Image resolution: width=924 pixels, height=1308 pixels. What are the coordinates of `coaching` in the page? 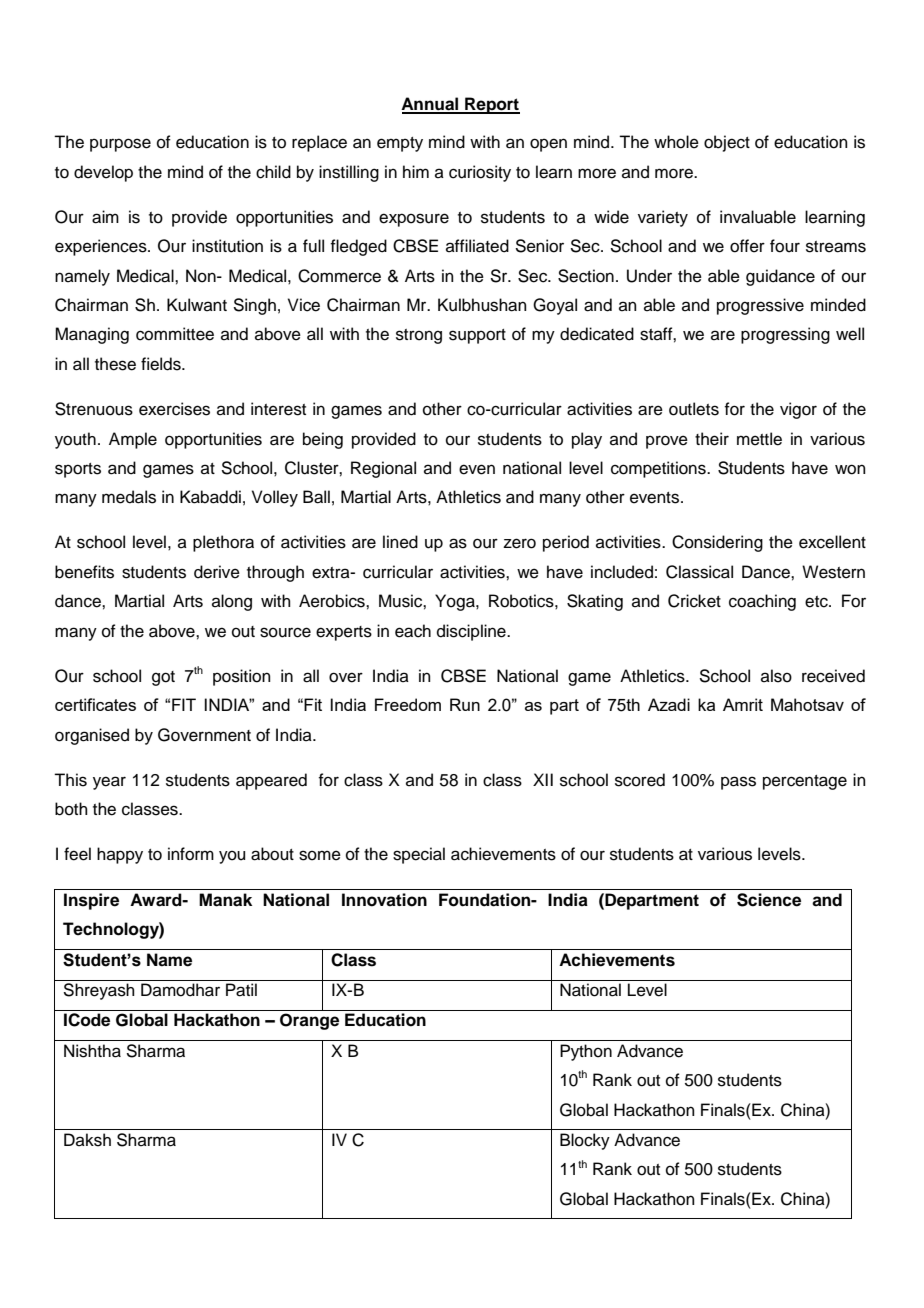 It's located at (762, 602).
